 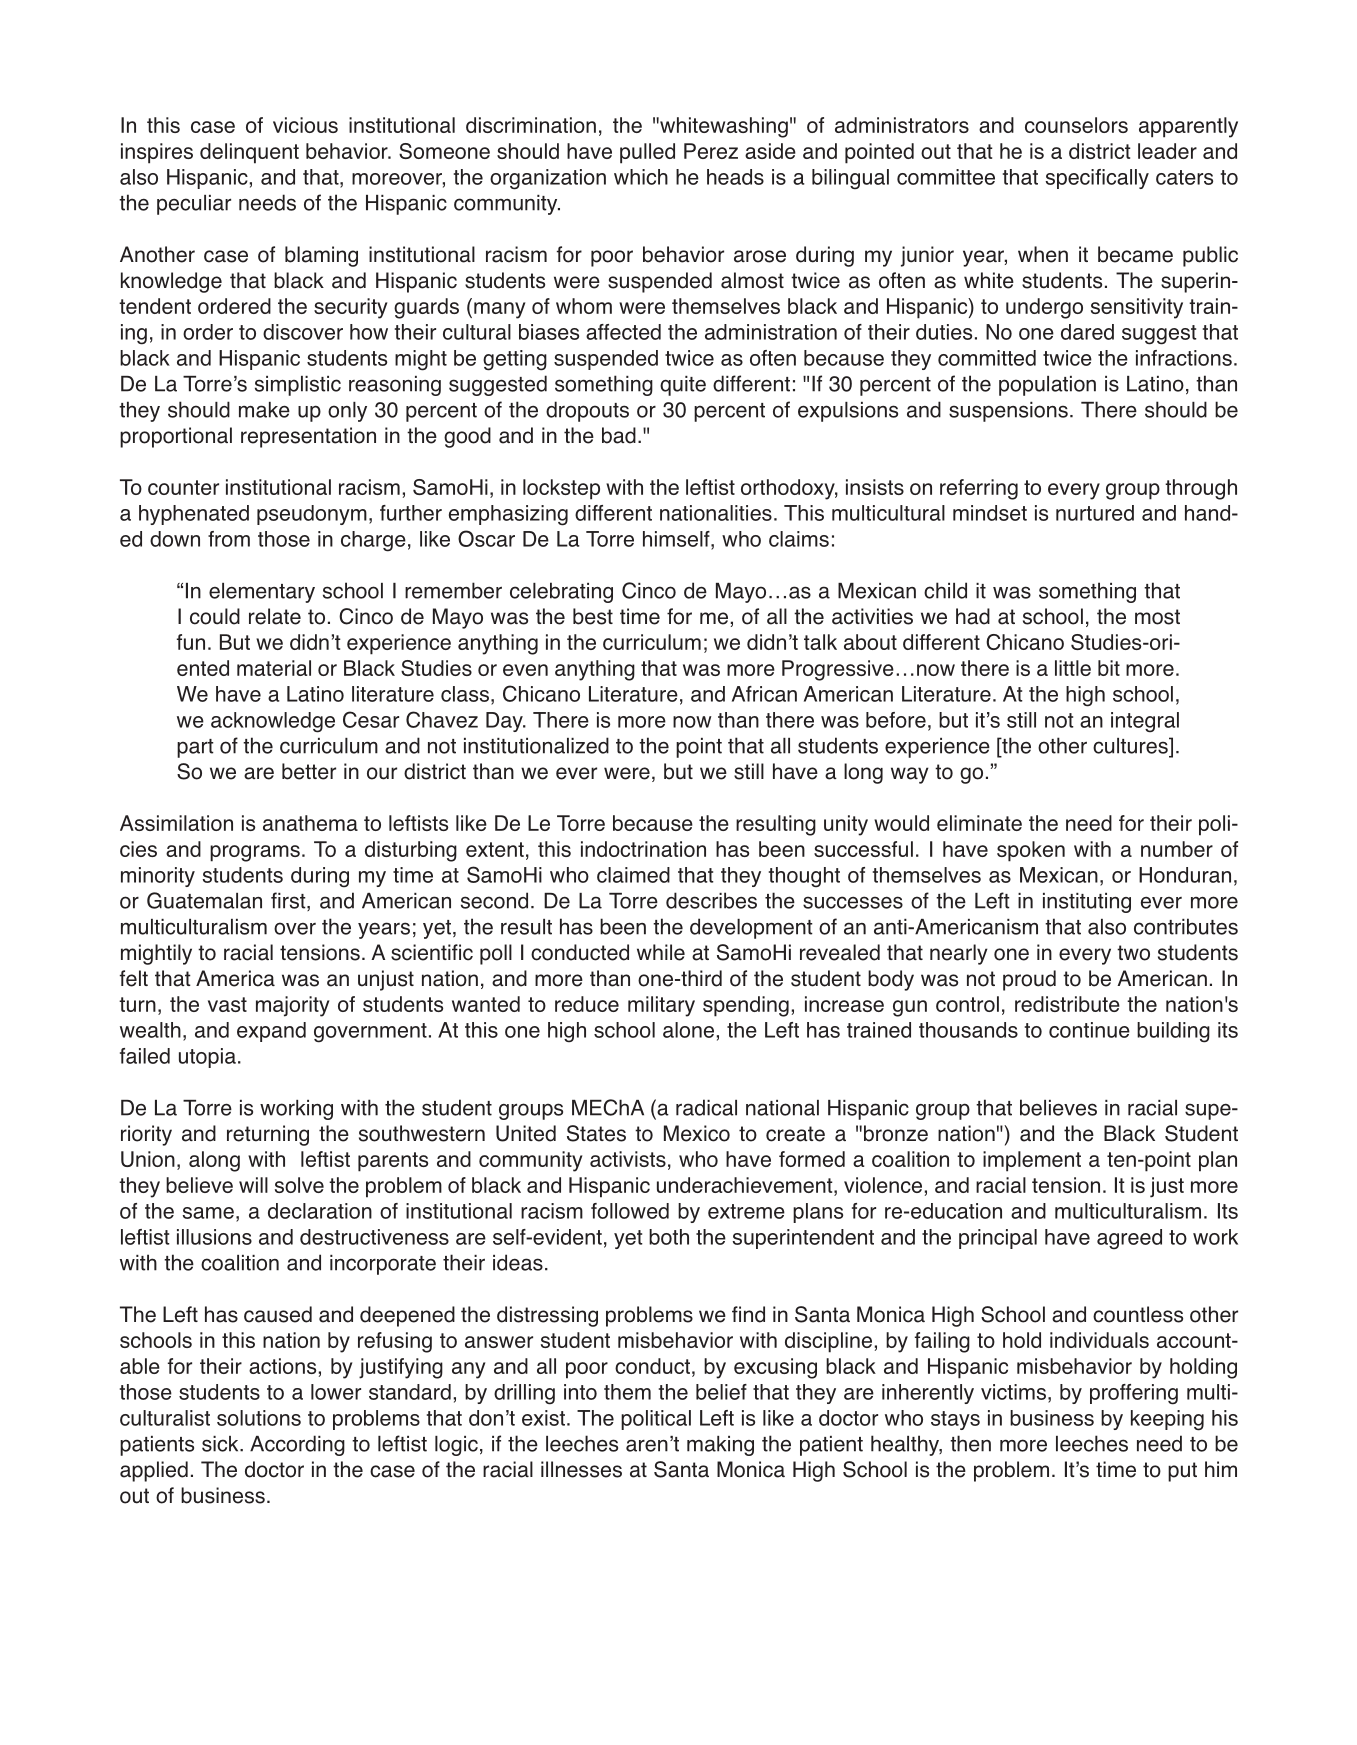 I want to click on radical, so click(x=706, y=1107).
